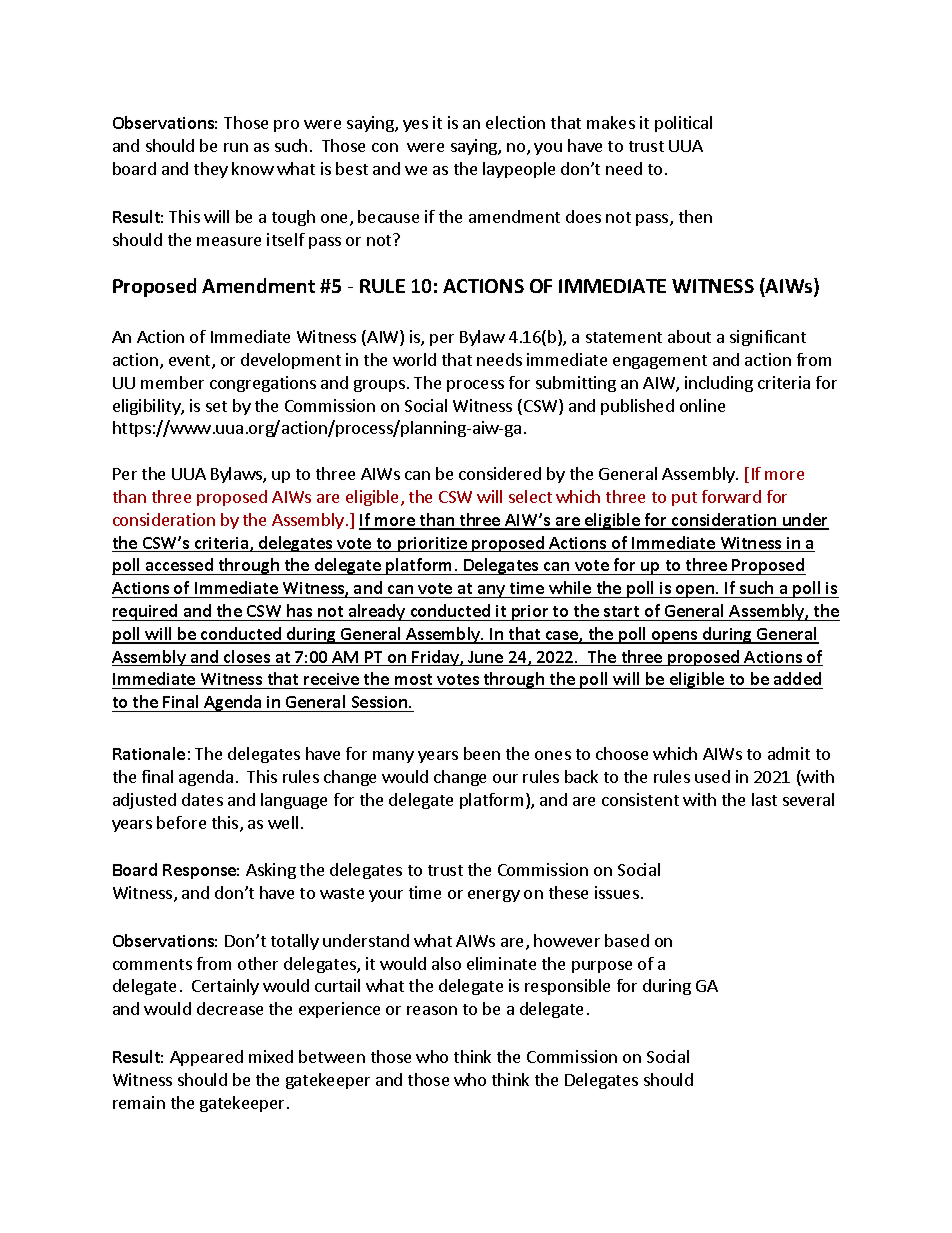  What do you see at coordinates (683, 124) in the image?
I see `political` at bounding box center [683, 124].
